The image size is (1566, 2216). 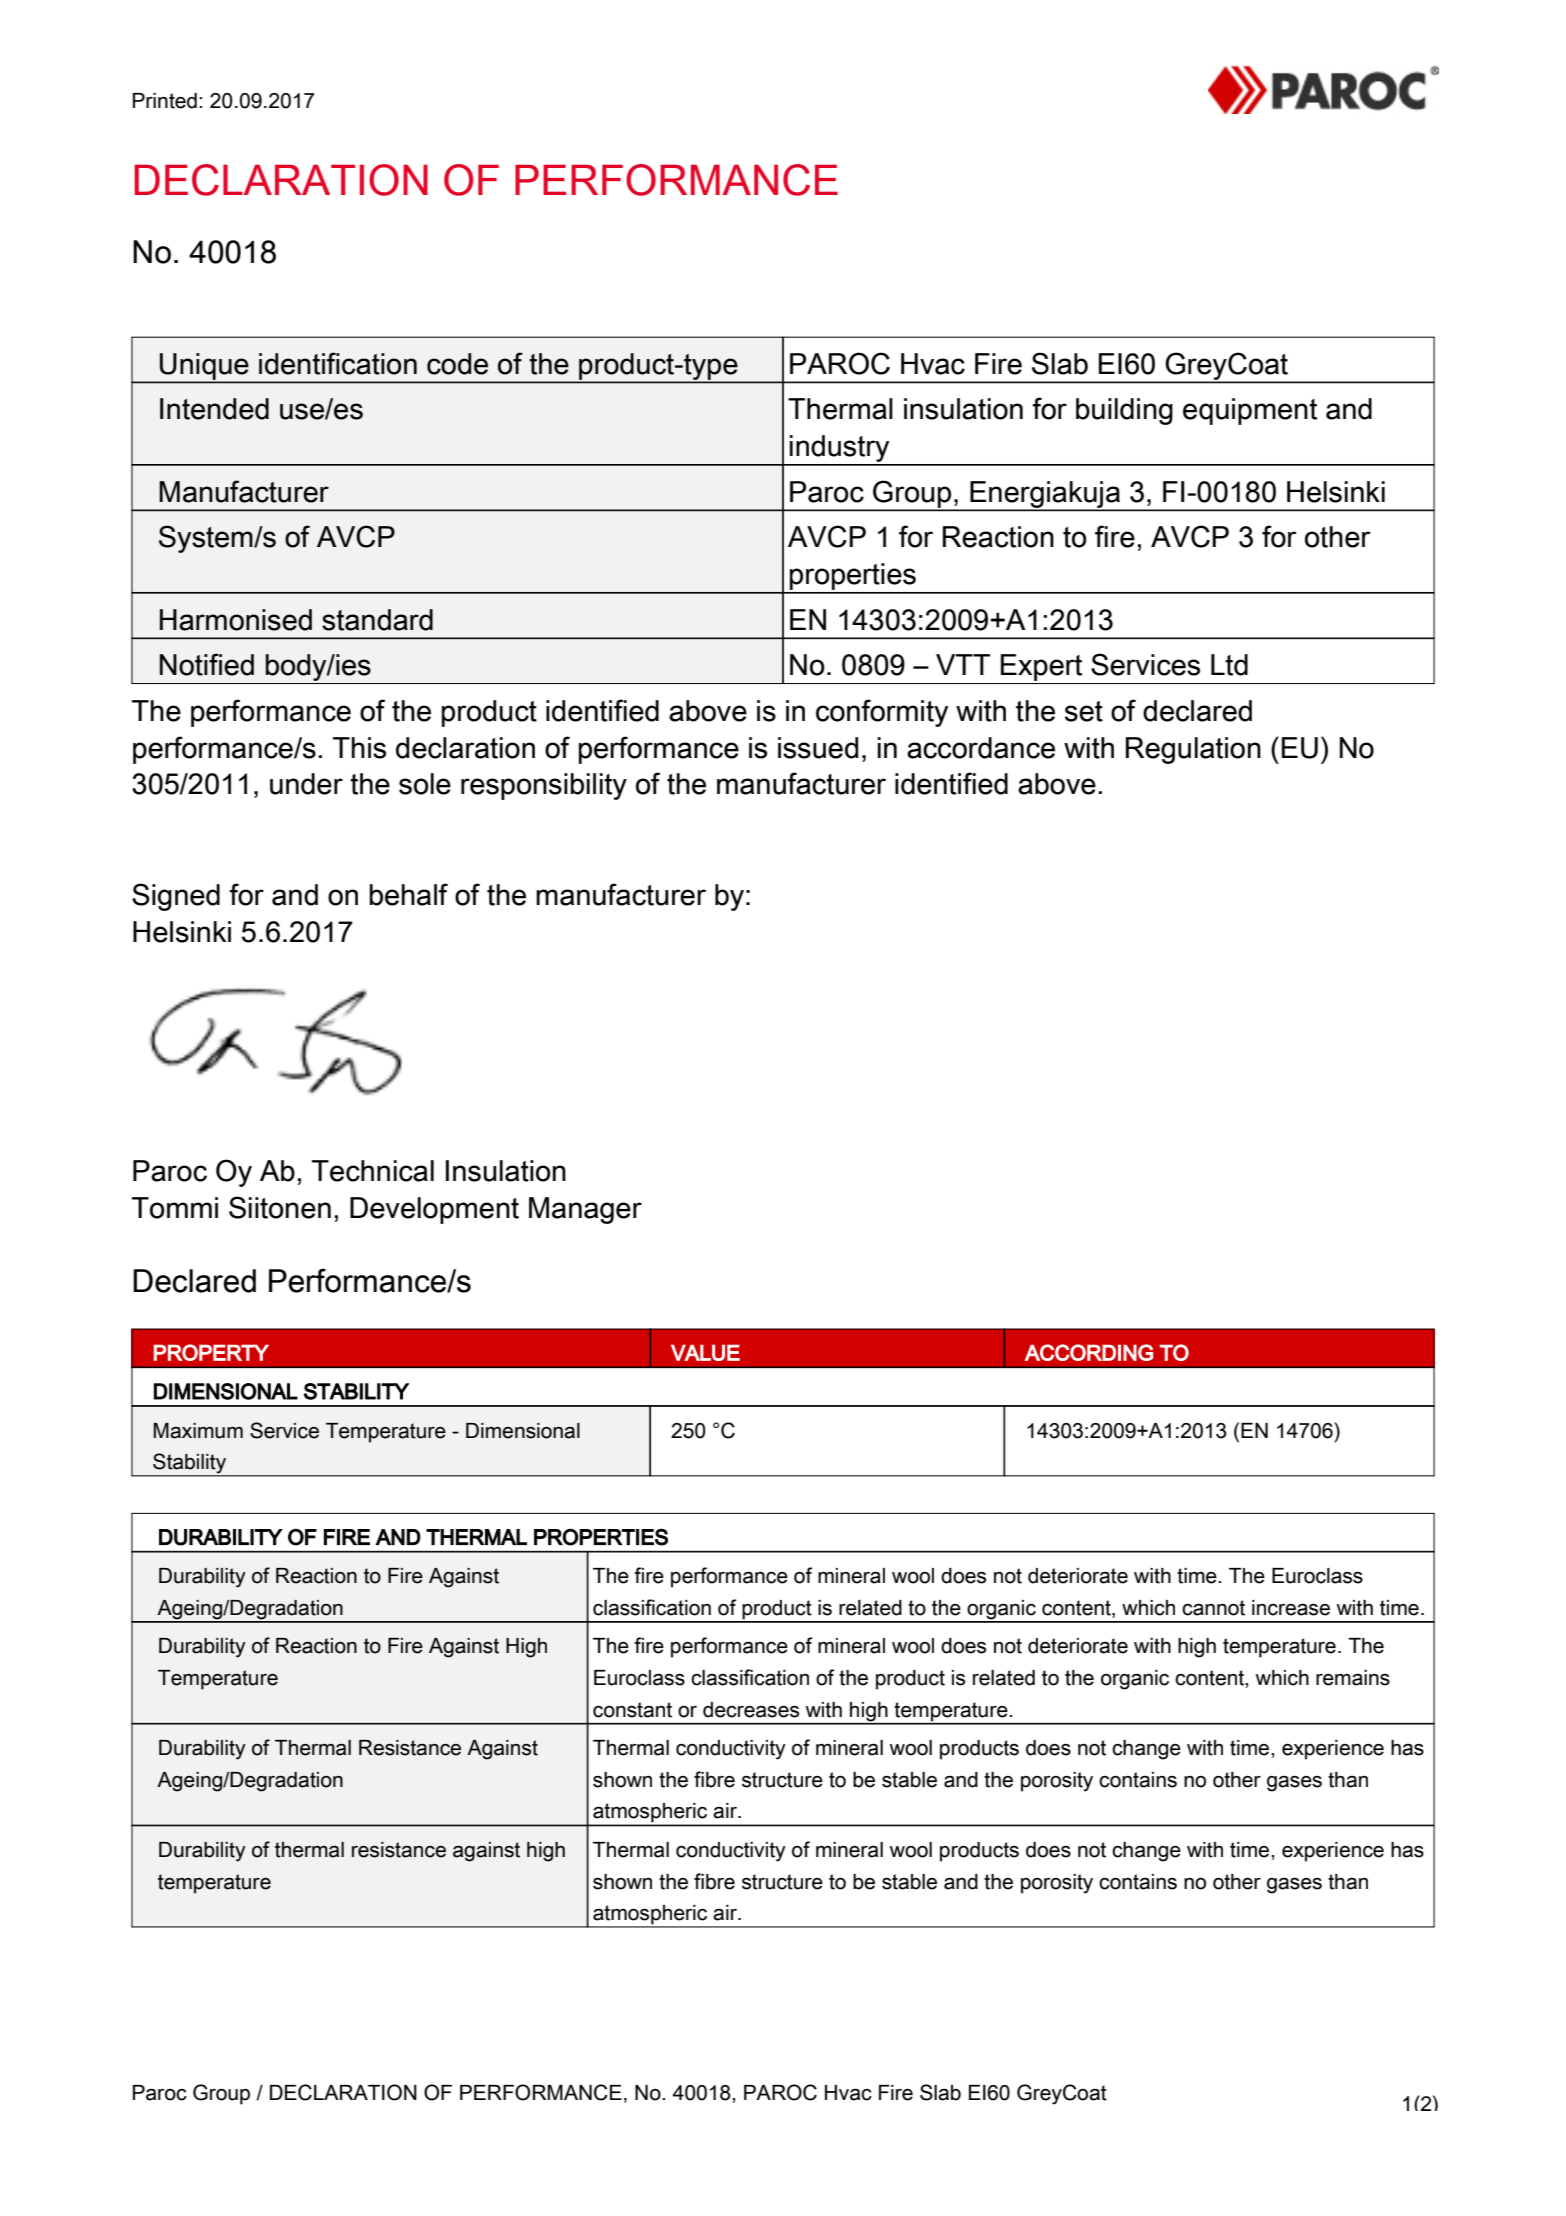 What do you see at coordinates (751, 1710) in the image?
I see `decreases` at bounding box center [751, 1710].
